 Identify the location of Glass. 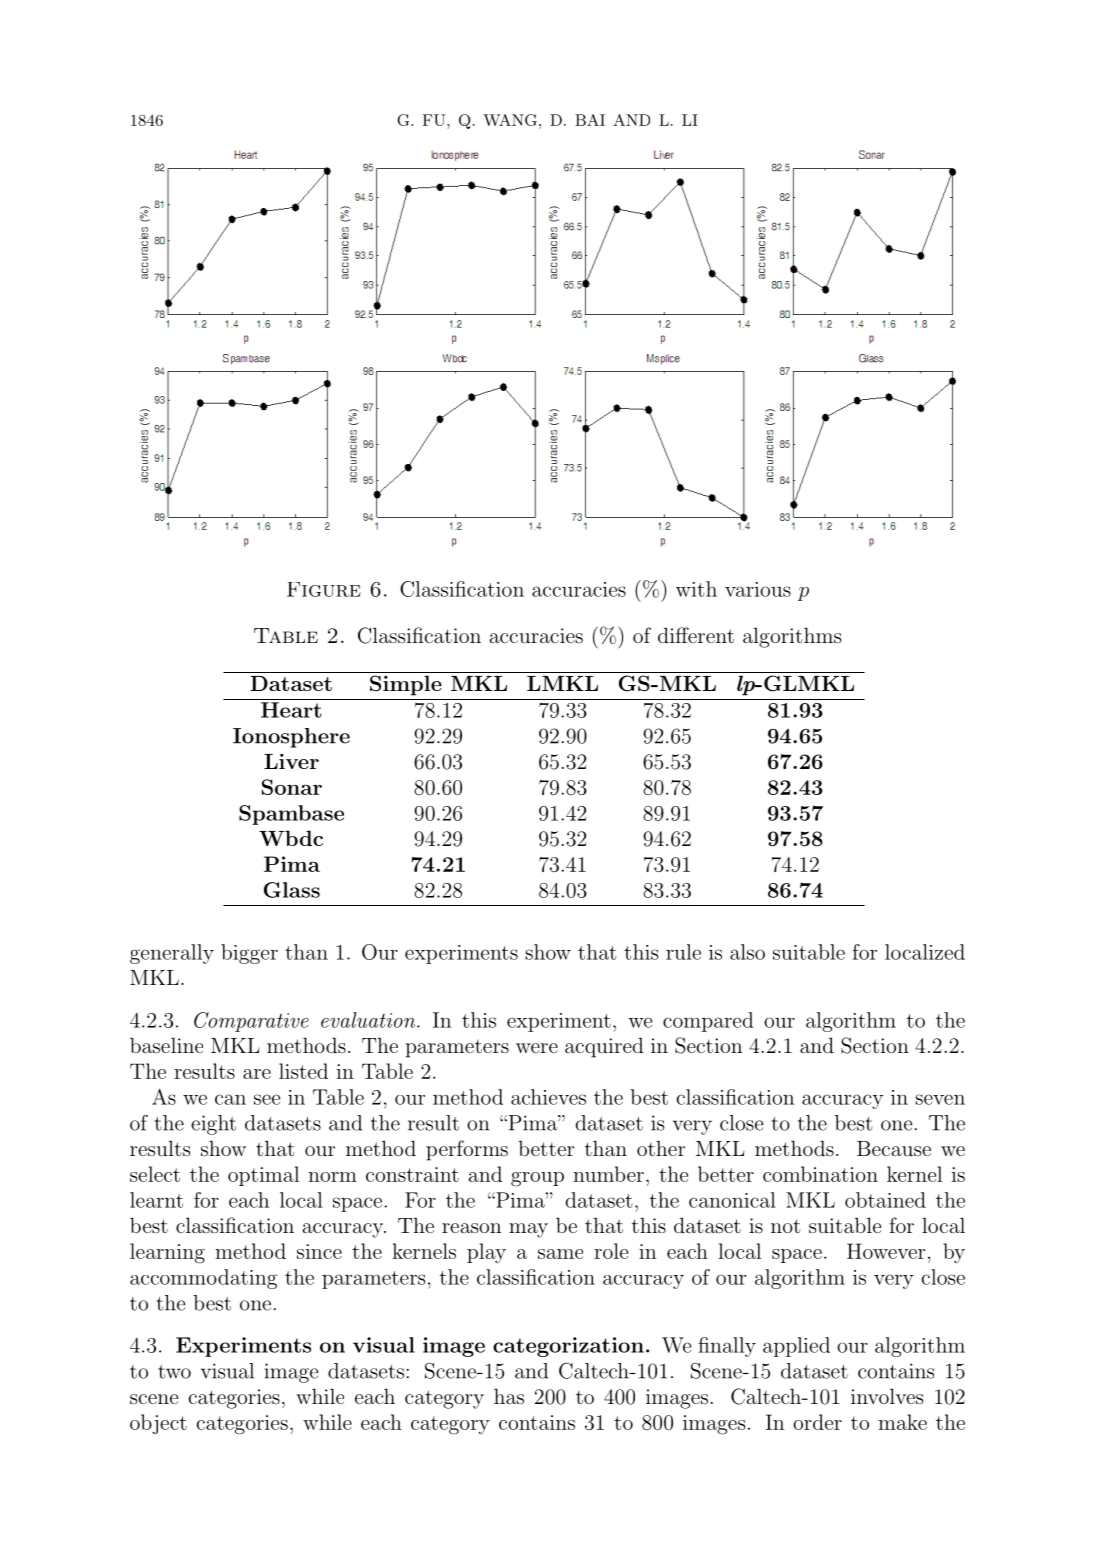
(292, 890).
